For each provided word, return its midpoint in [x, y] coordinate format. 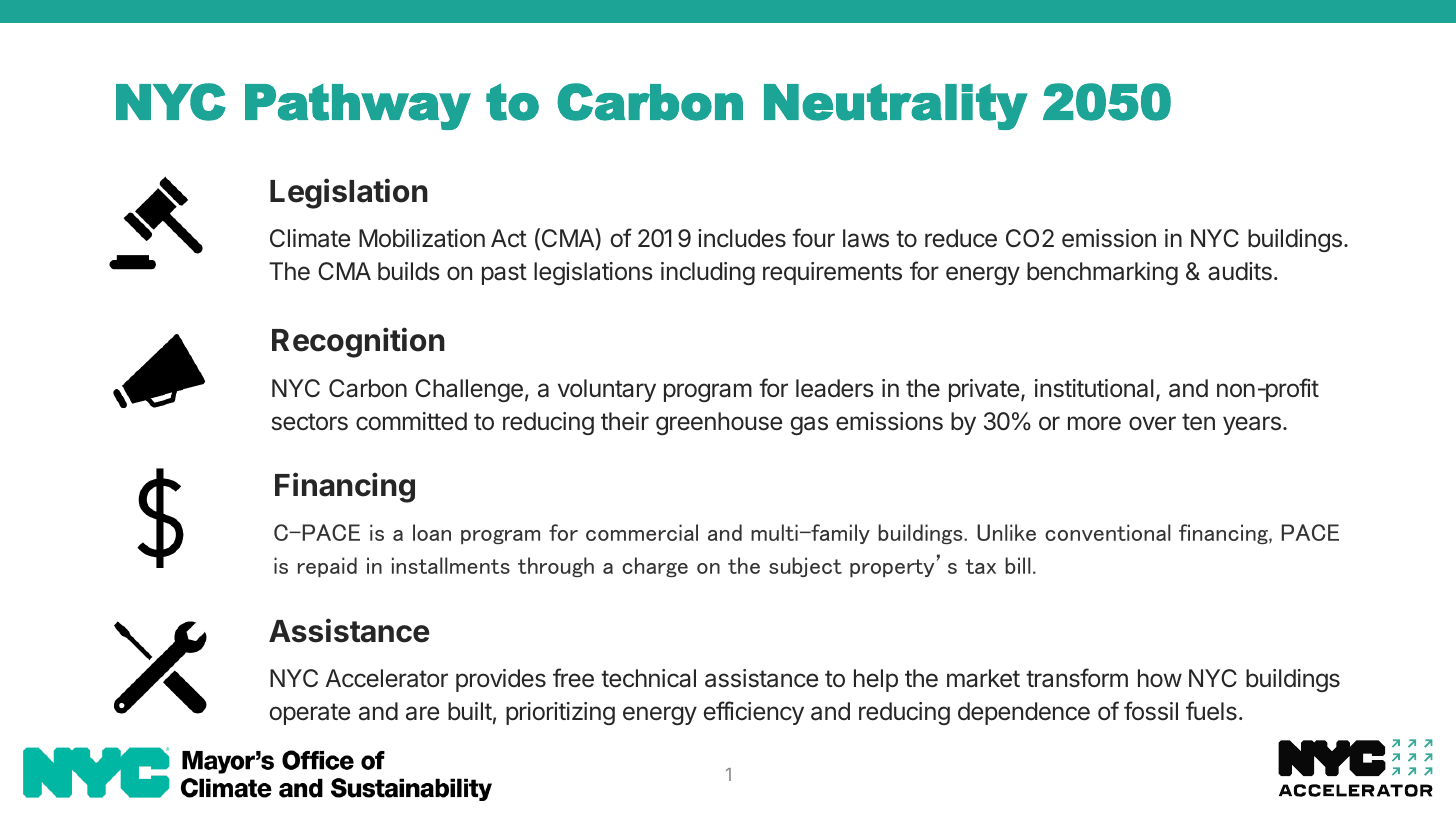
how [1160, 678]
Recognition [358, 342]
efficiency [753, 713]
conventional [1108, 532]
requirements [832, 273]
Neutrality [896, 106]
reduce [961, 238]
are [422, 713]
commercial [642, 532]
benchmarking [1102, 273]
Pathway [358, 107]
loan [432, 532]
